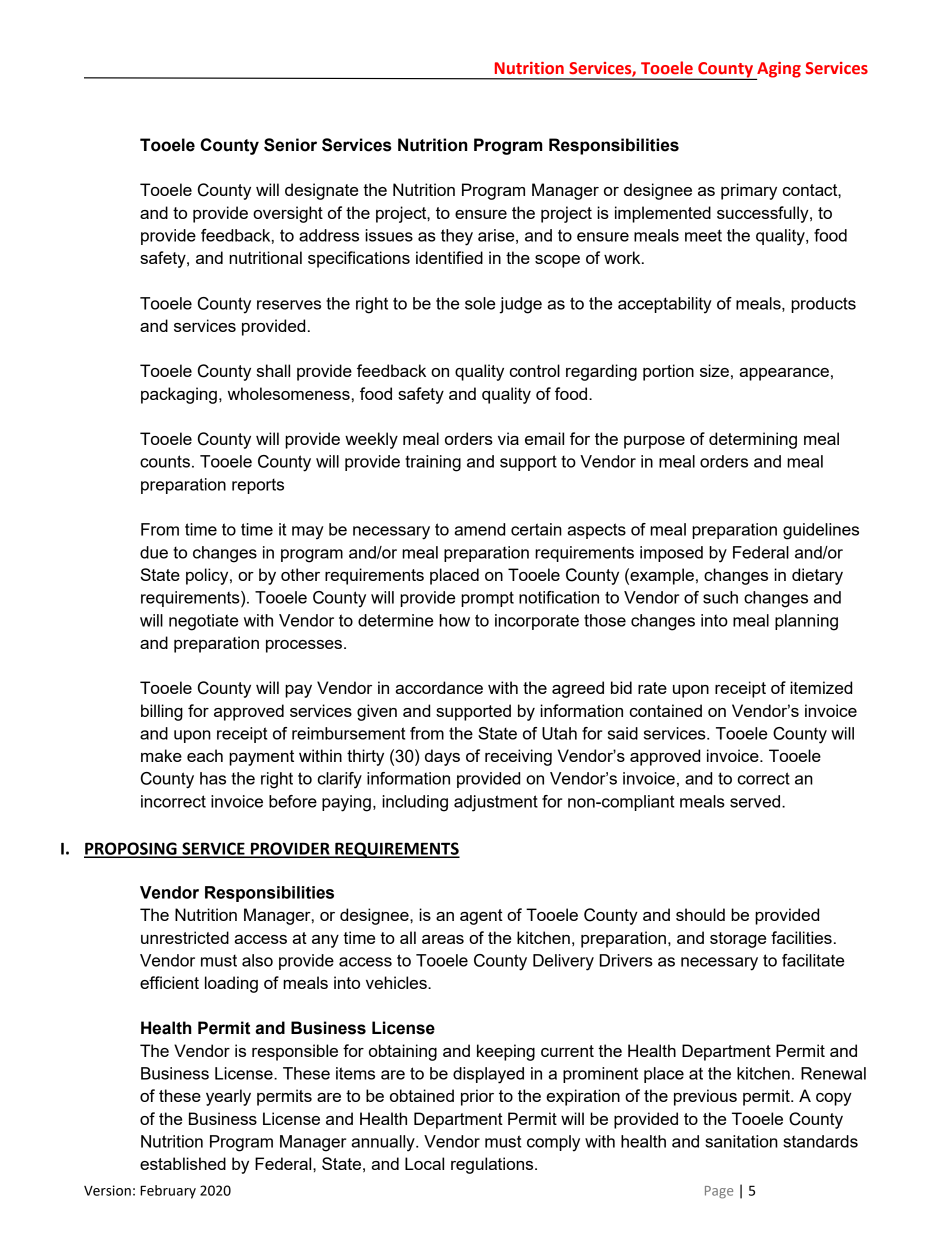  Describe the element at coordinates (753, 440) in the screenshot. I see `determining` at that location.
